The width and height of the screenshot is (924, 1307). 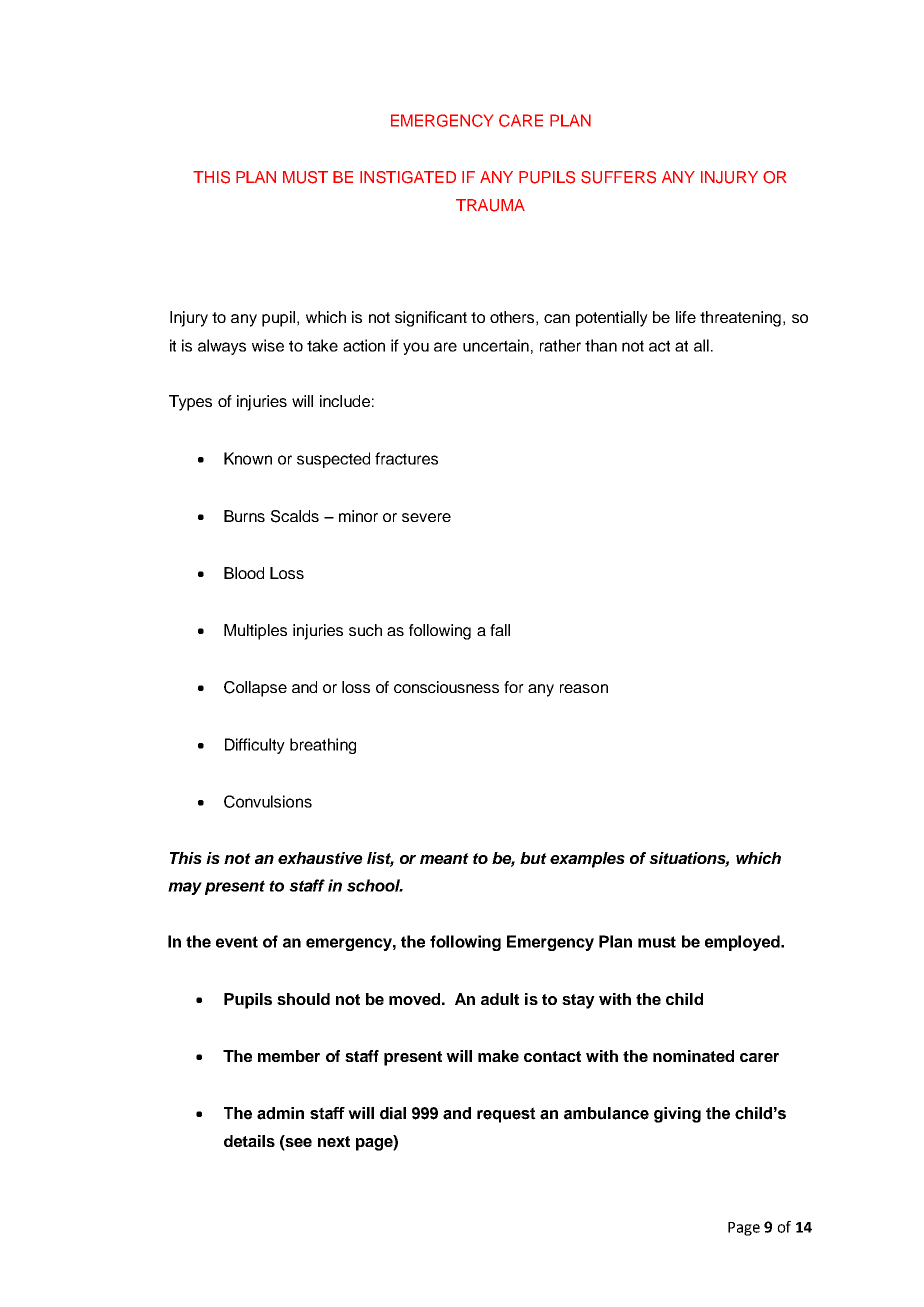 I want to click on Multiples, so click(x=255, y=632).
